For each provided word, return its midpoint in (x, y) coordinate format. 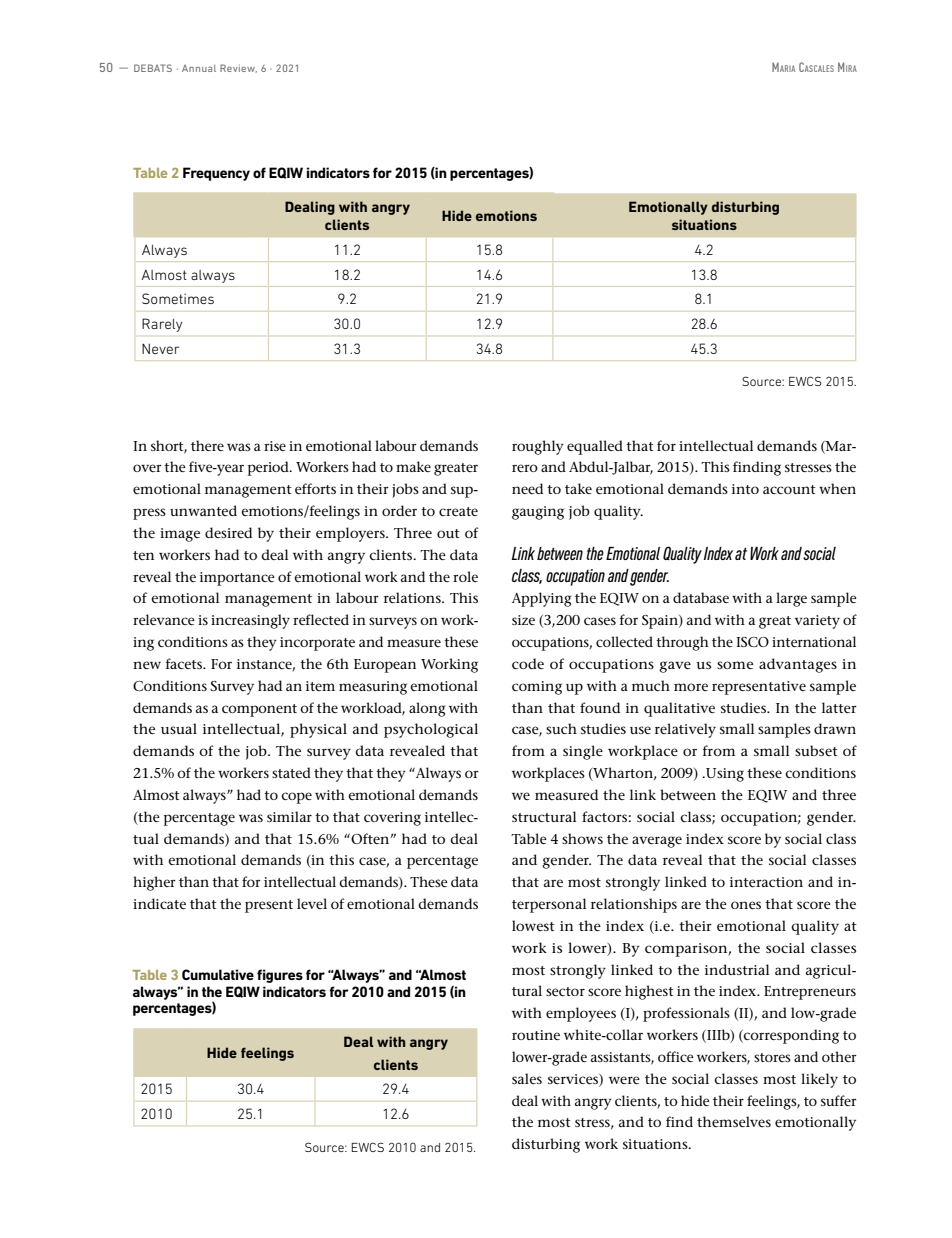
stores (772, 1057)
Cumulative (218, 974)
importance (237, 579)
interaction (766, 882)
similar (289, 816)
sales (527, 1078)
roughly (538, 447)
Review (238, 68)
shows (582, 838)
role (465, 576)
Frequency (216, 174)
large (791, 599)
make (413, 466)
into (745, 489)
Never (161, 349)
